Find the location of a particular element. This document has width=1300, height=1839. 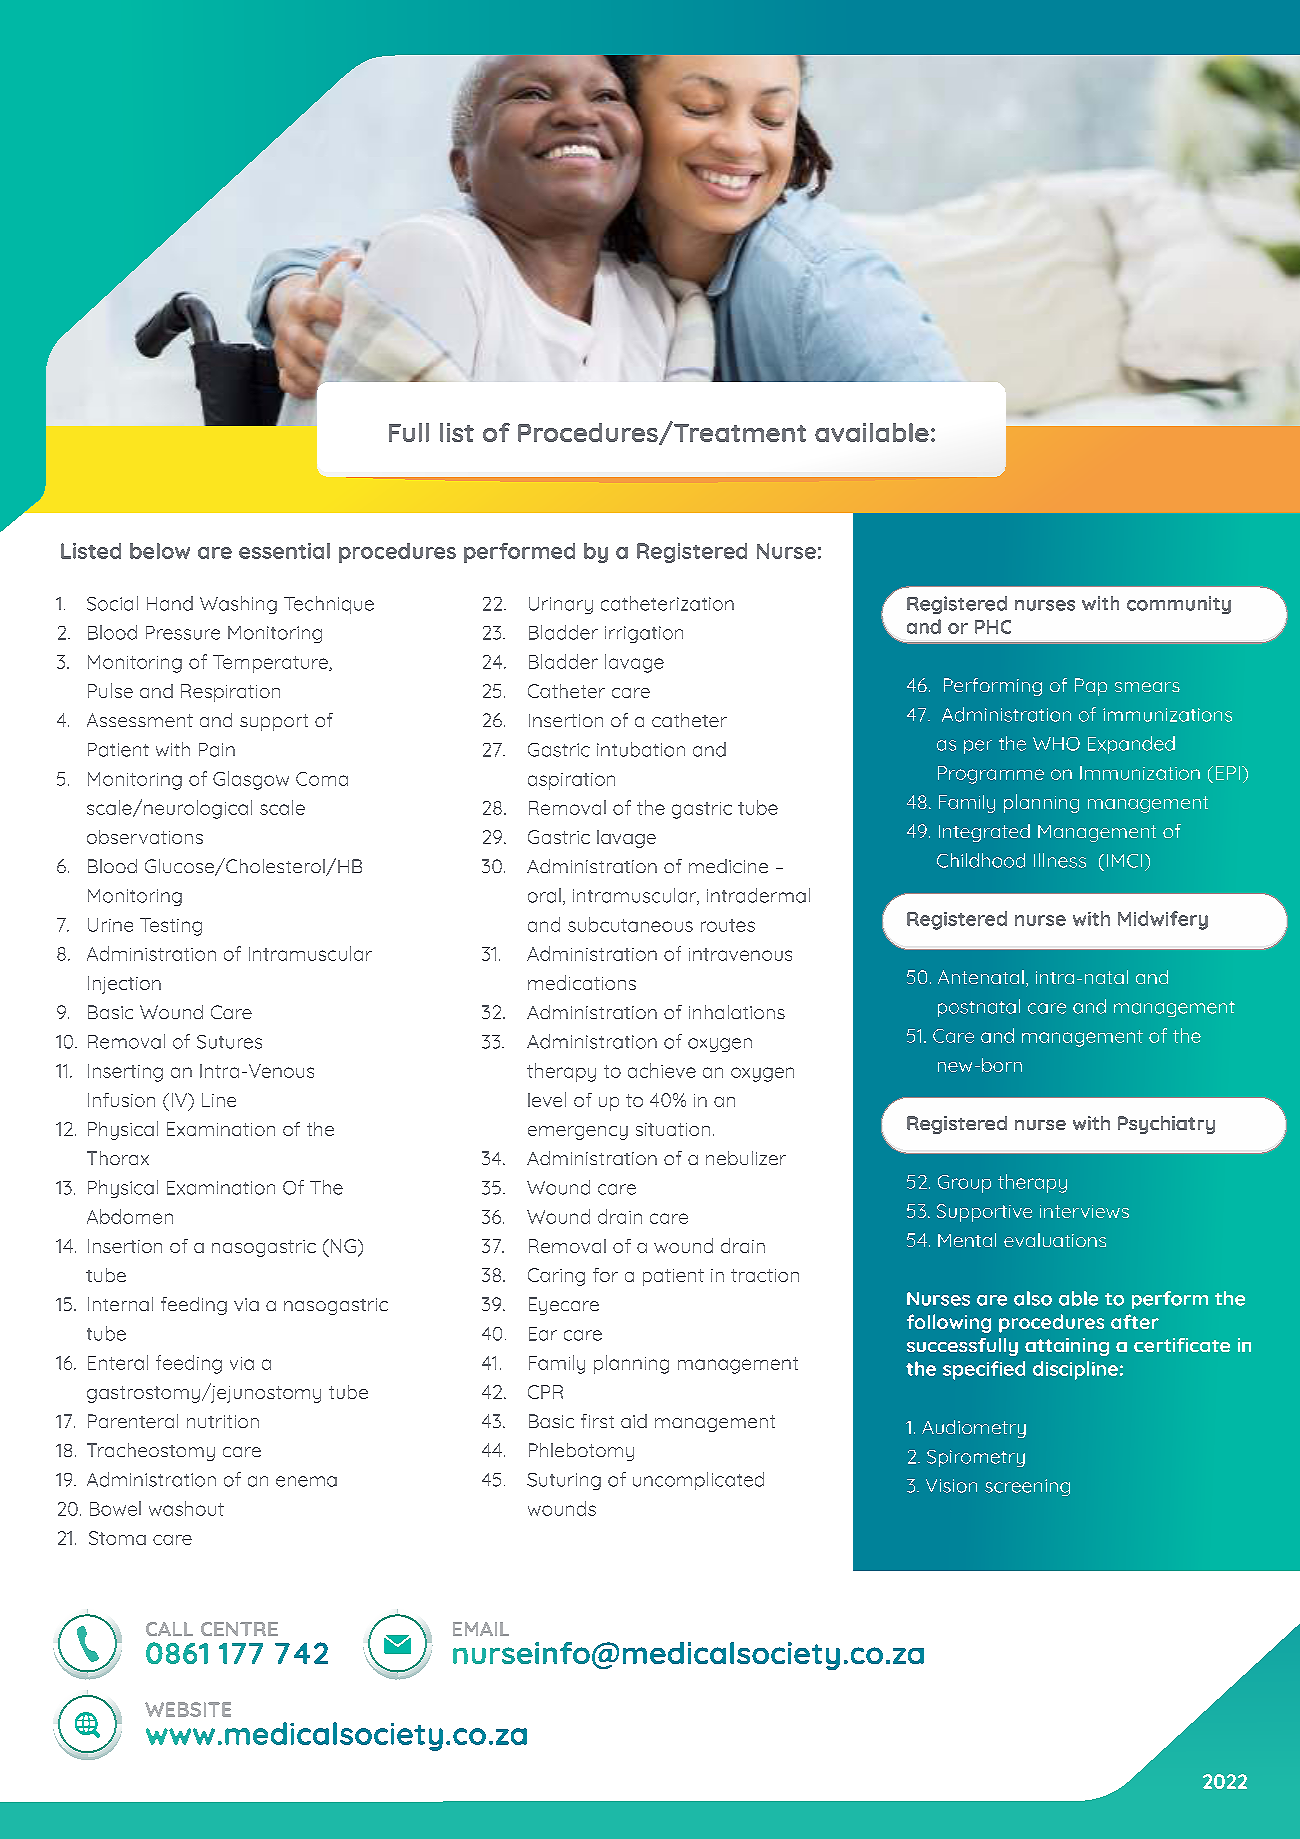

WEBSITE is located at coordinates (188, 1709).
